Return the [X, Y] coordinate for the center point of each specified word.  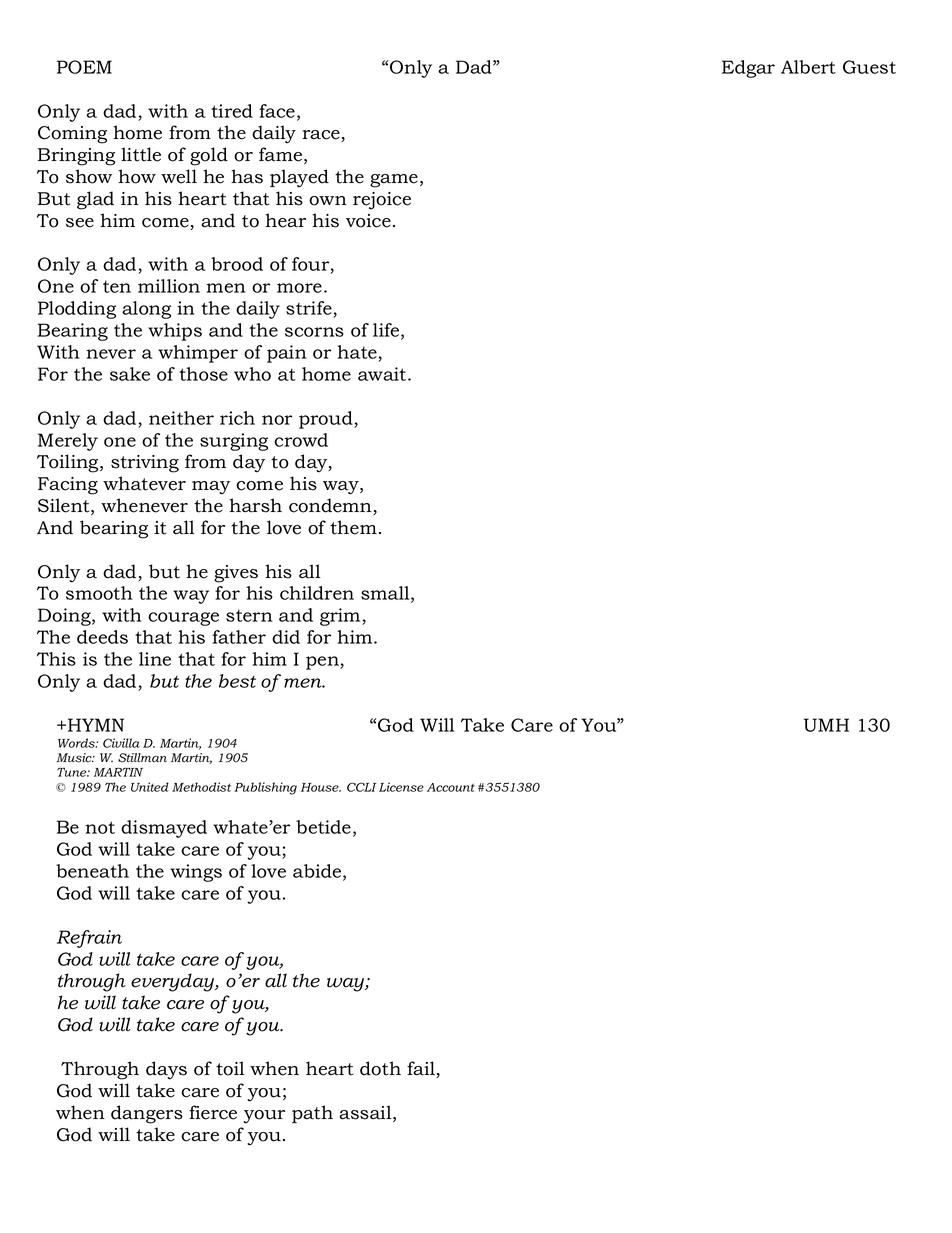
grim [341, 617]
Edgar [748, 69]
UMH [826, 725]
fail [422, 1069]
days [166, 1070]
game [394, 181]
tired [232, 111]
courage [183, 619]
